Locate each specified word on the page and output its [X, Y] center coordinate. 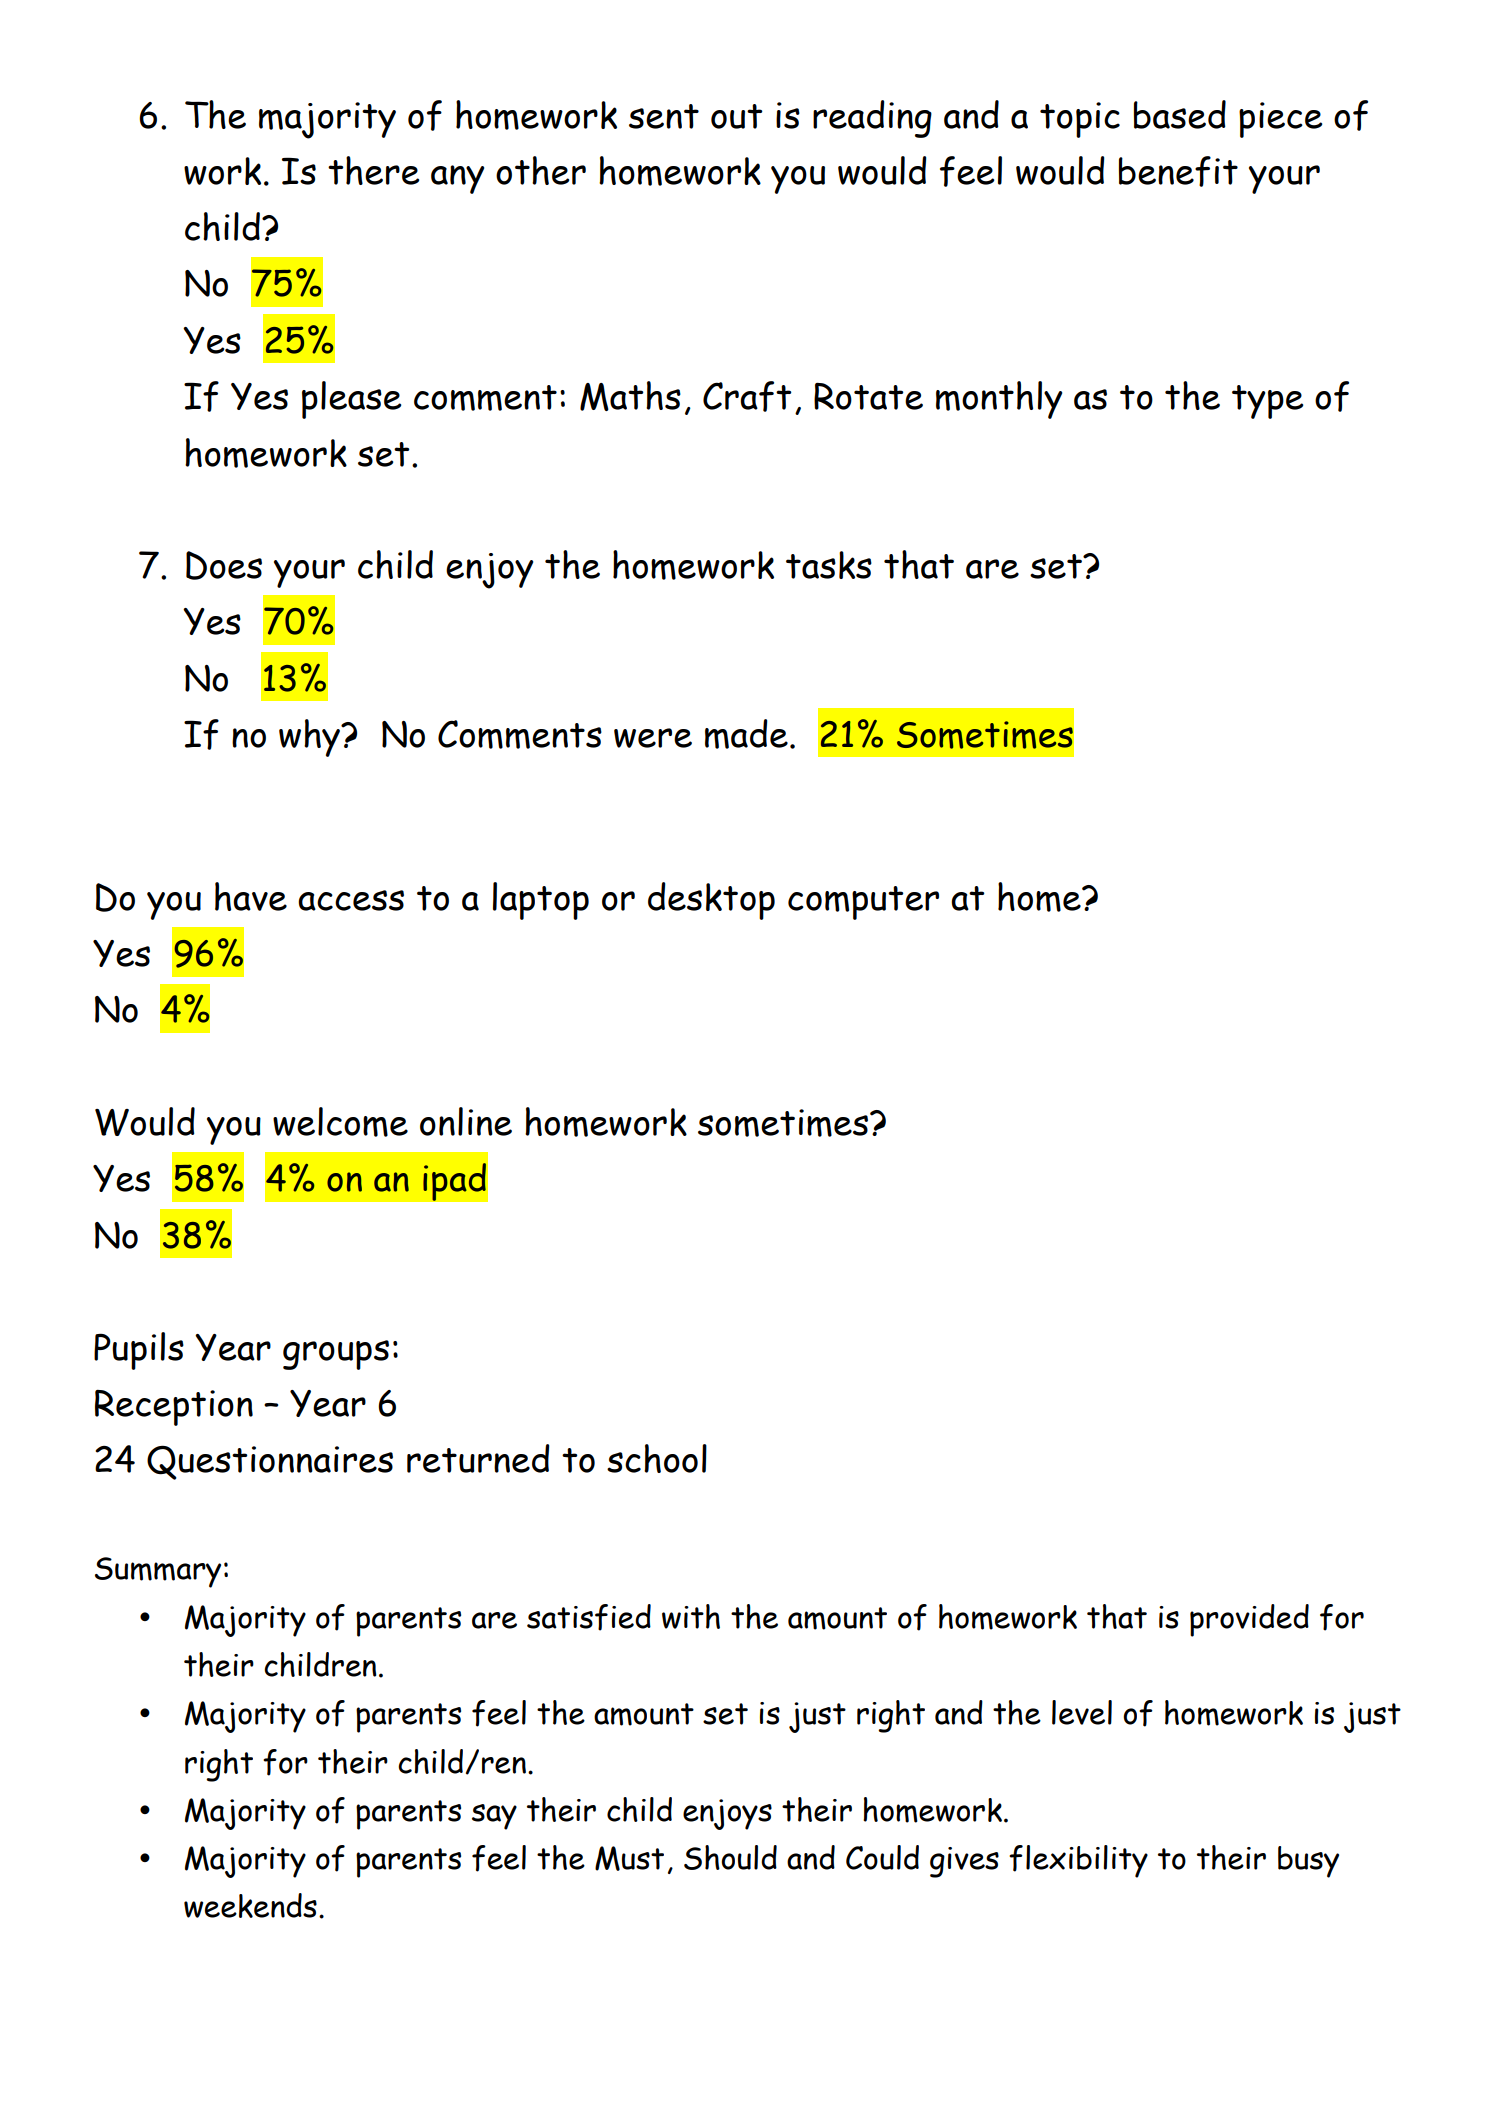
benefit [1178, 171]
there [373, 170]
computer [863, 903]
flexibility [1078, 1861]
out [737, 116]
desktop [711, 901]
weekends [250, 1905]
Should [730, 1857]
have [251, 896]
